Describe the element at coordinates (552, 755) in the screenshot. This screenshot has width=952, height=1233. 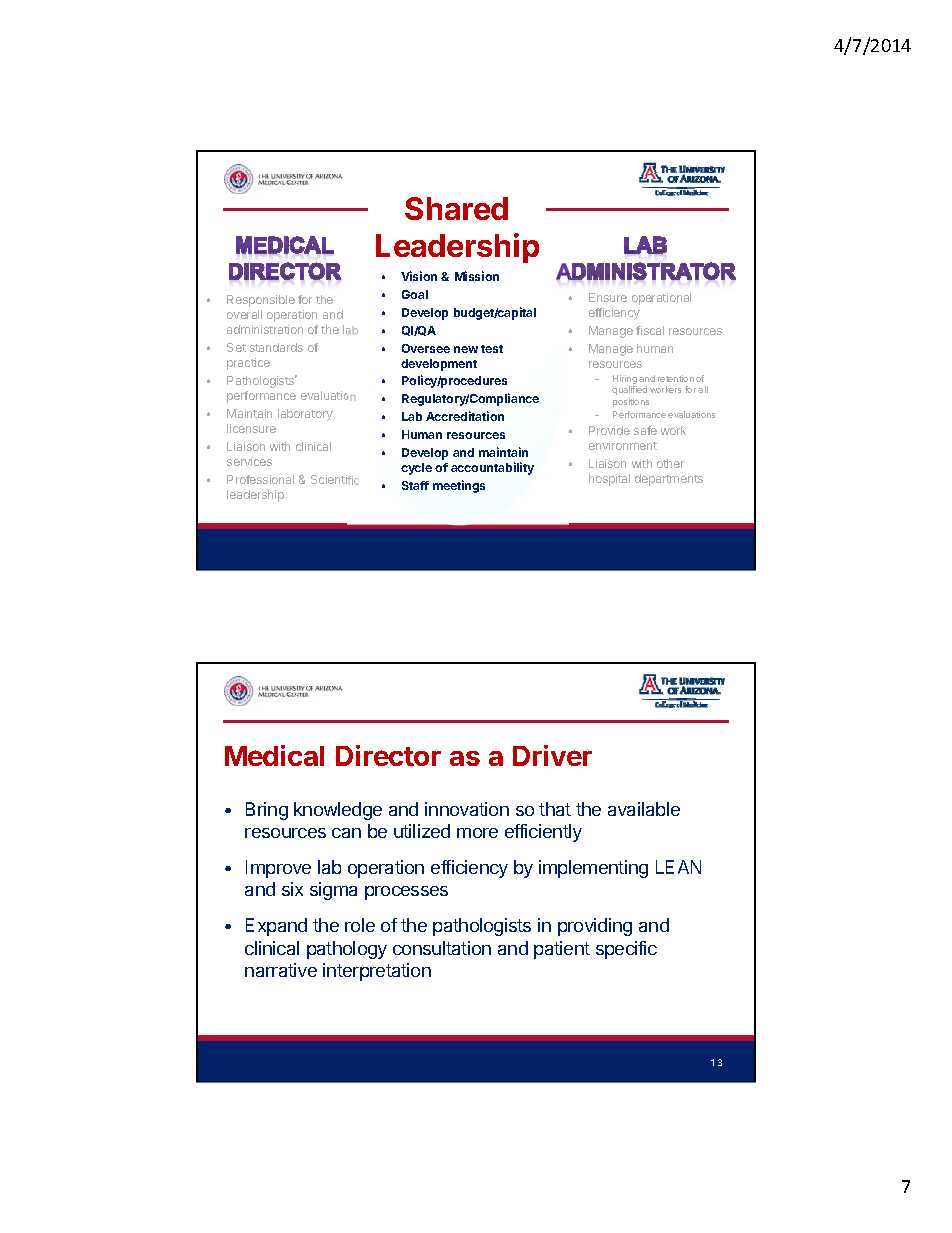
I see `Driver` at that location.
